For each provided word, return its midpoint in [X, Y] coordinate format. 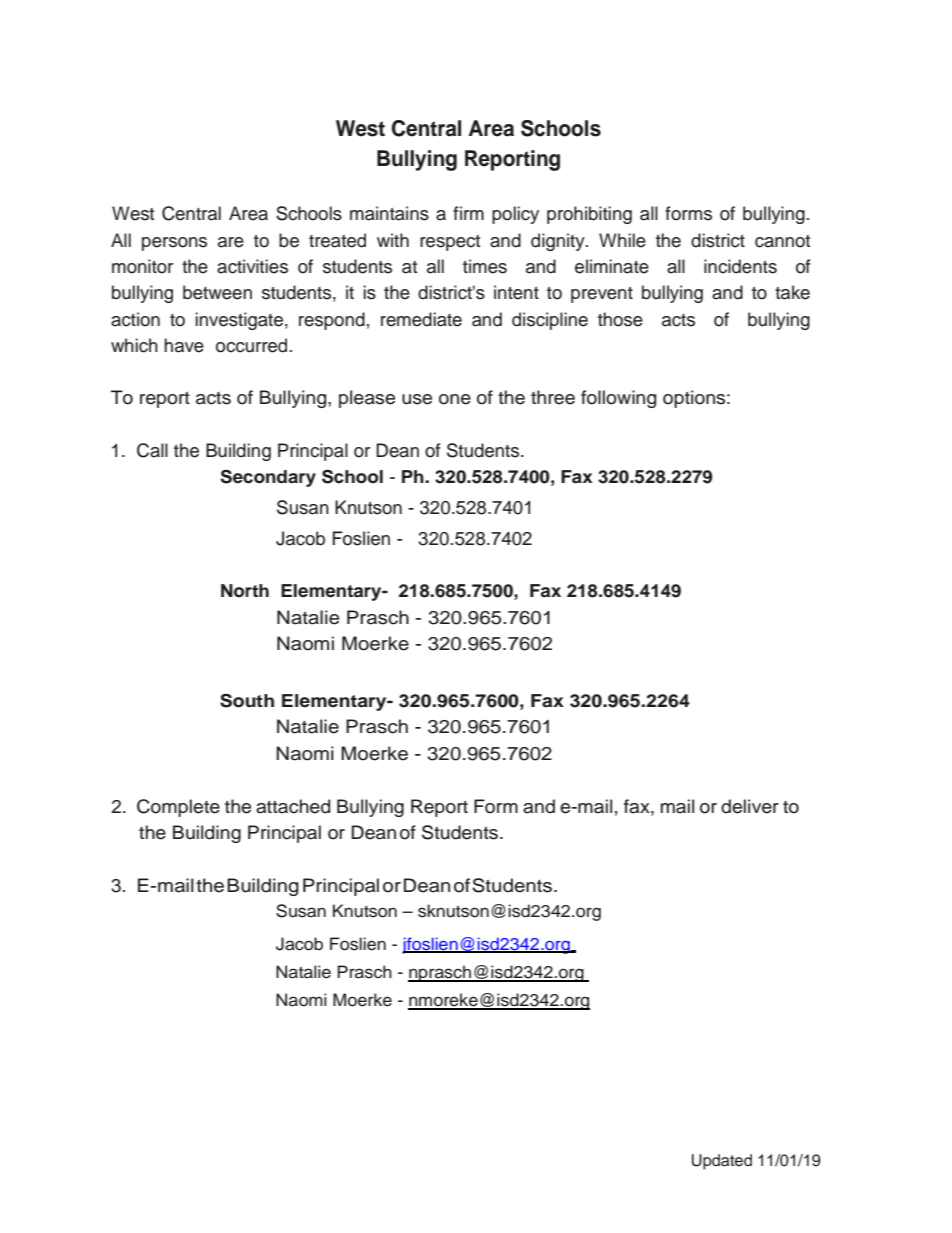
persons [174, 244]
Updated [722, 1162]
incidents [740, 266]
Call [152, 450]
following [618, 399]
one [455, 399]
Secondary [268, 478]
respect [450, 243]
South [247, 701]
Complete [178, 808]
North [245, 591]
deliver [750, 806]
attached [293, 806]
